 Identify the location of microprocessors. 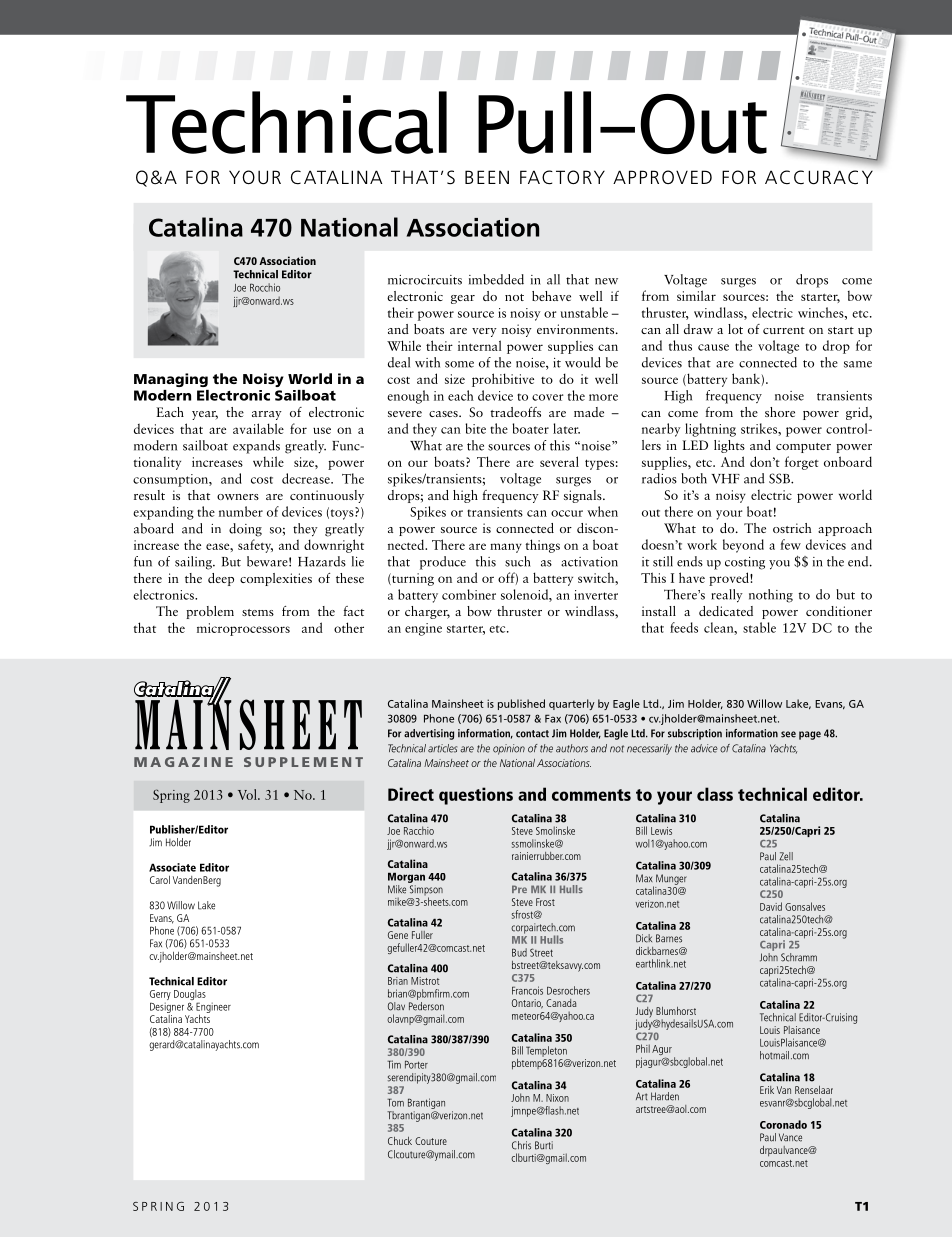
(243, 629).
